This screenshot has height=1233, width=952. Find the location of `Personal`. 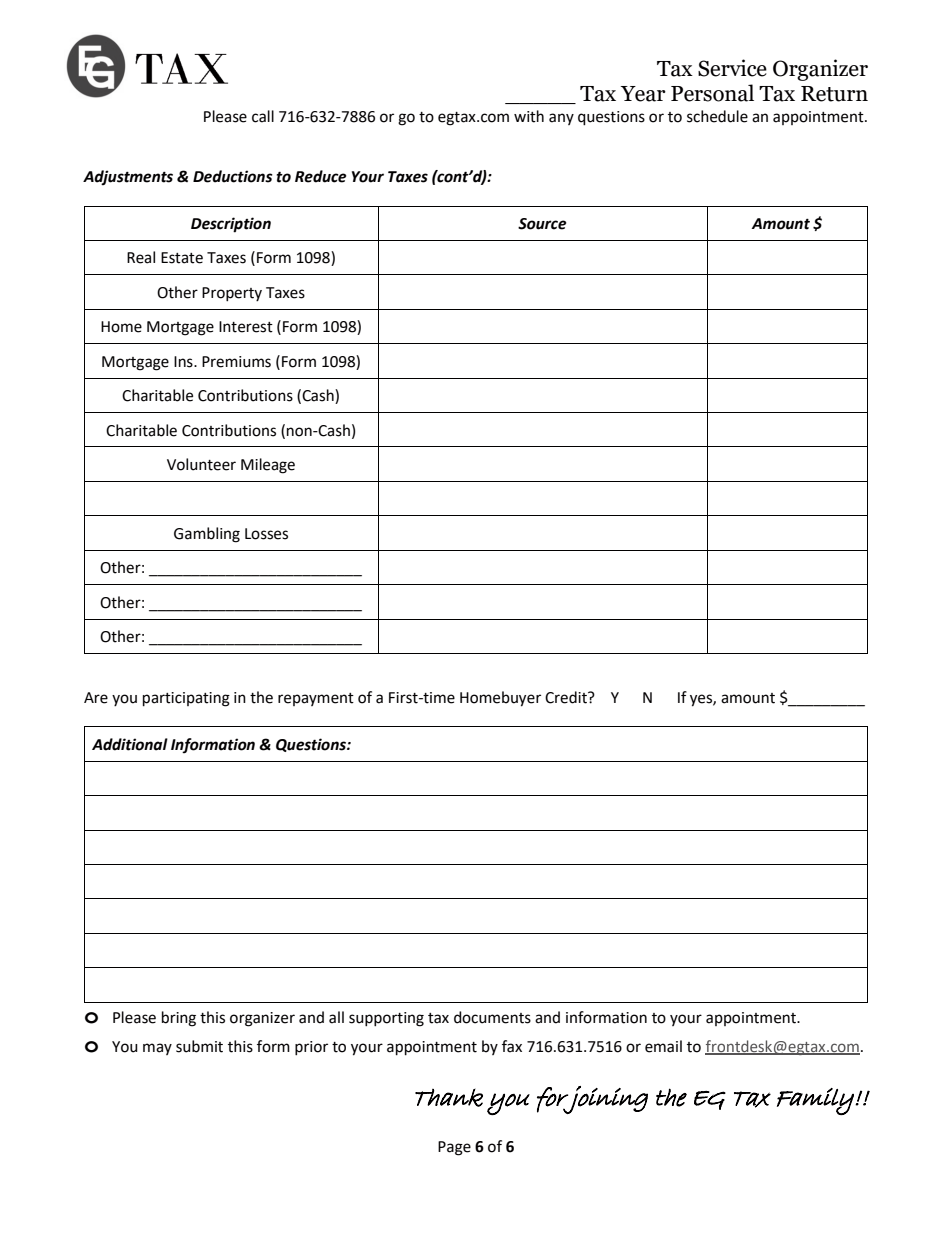

Personal is located at coordinates (712, 93).
